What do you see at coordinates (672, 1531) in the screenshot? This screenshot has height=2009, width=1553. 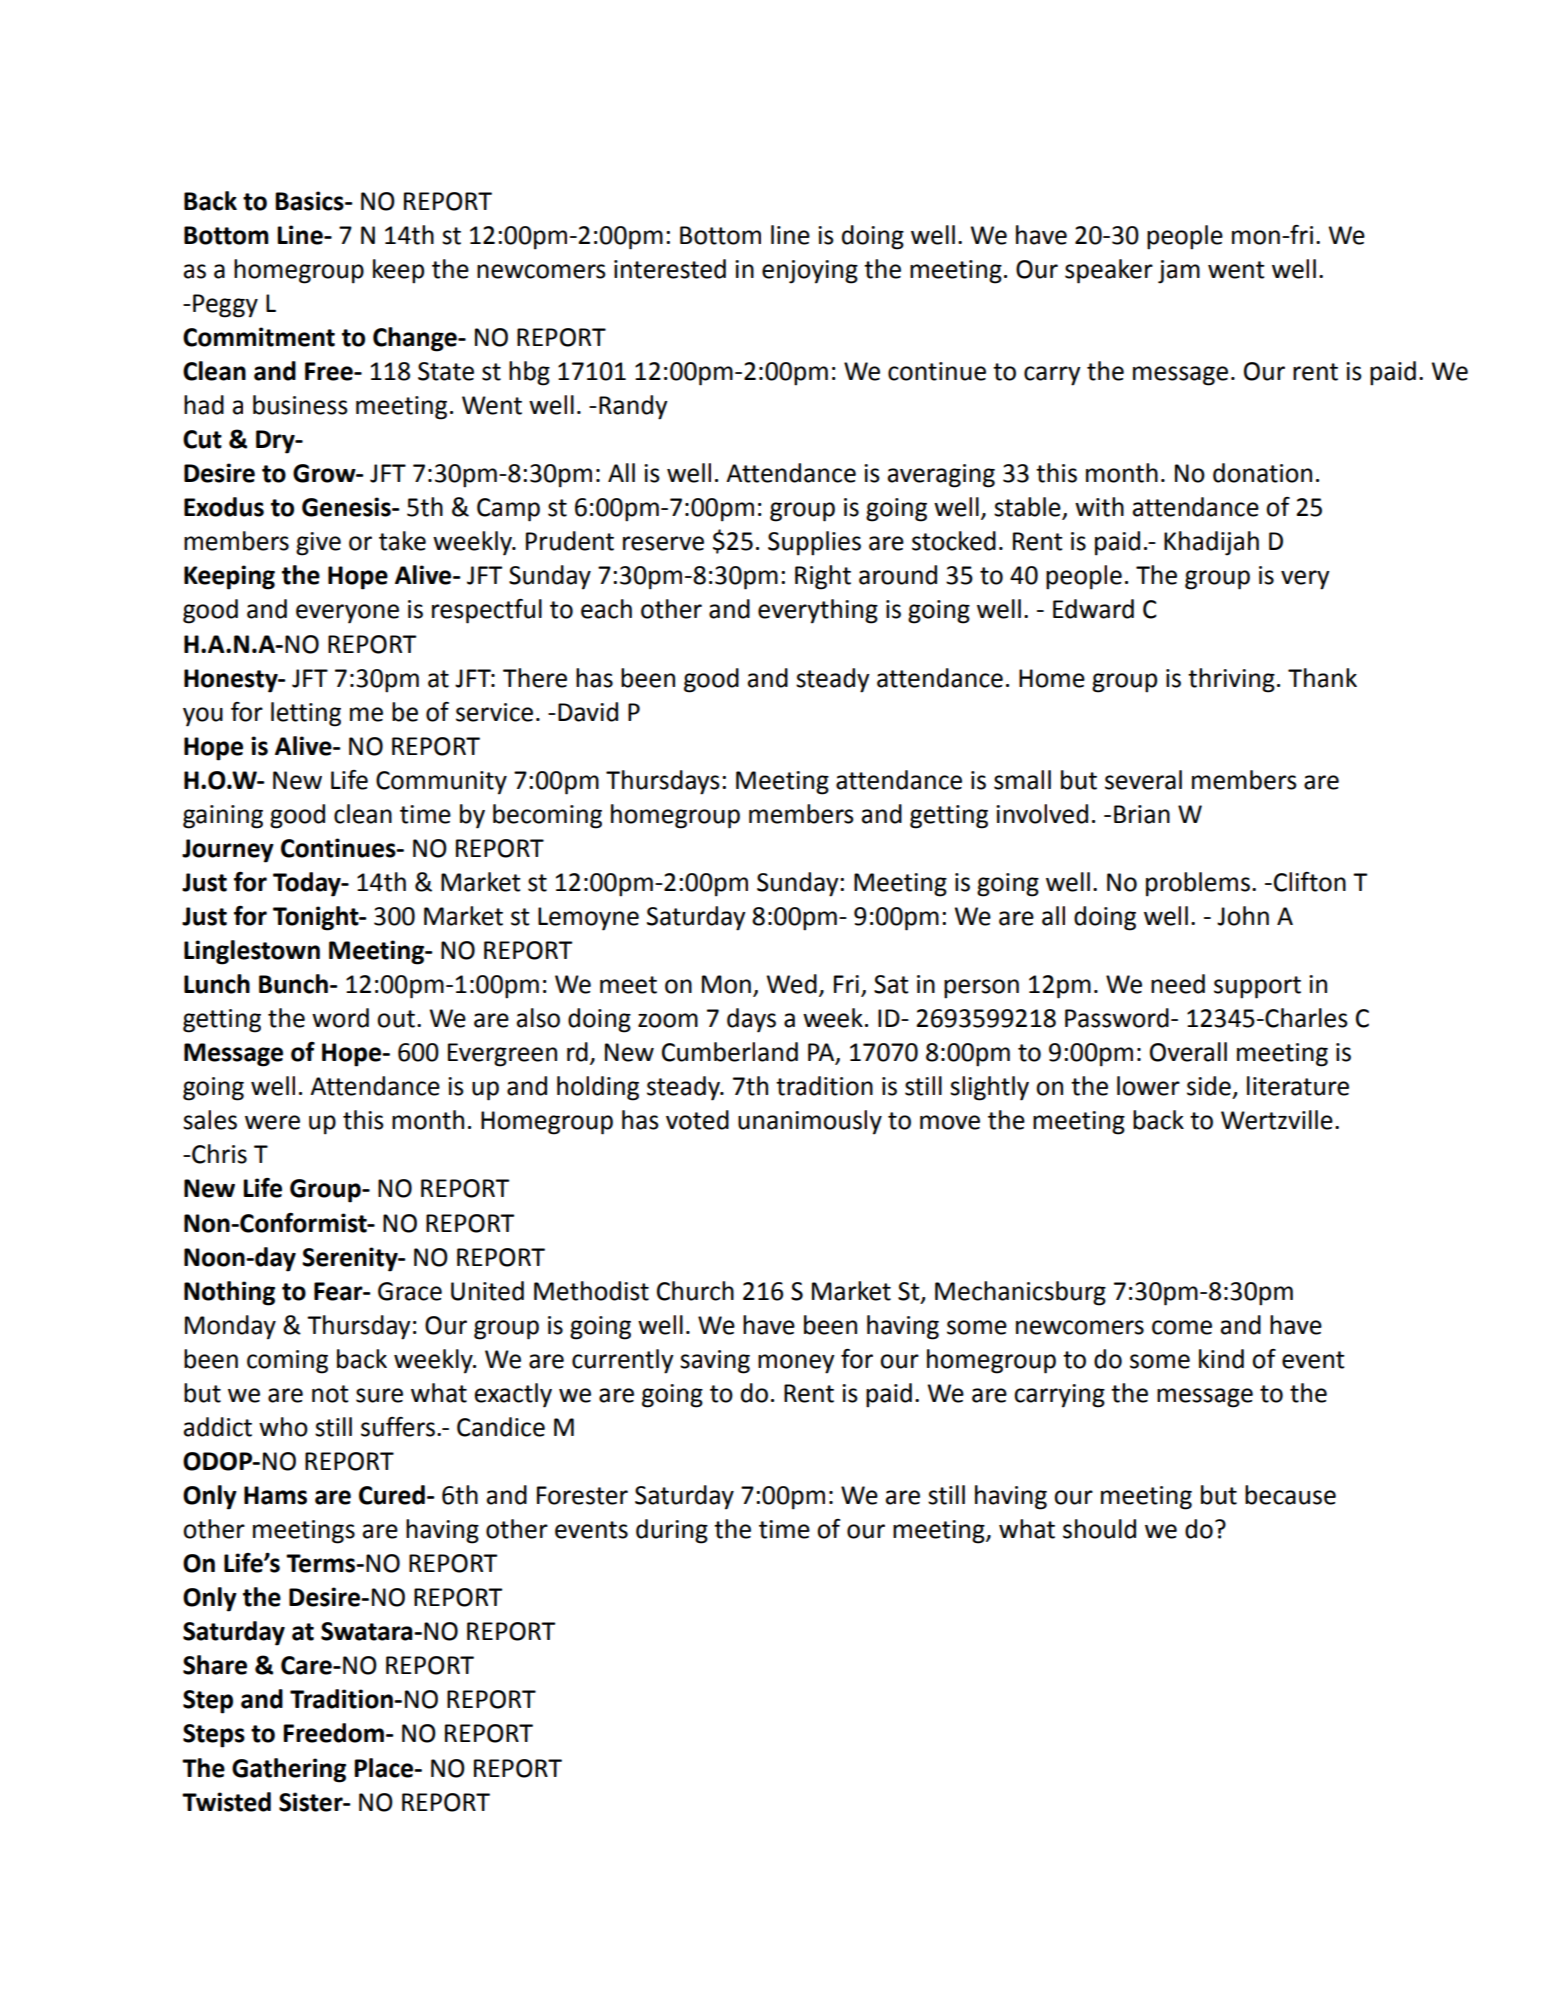 I see `during` at bounding box center [672, 1531].
